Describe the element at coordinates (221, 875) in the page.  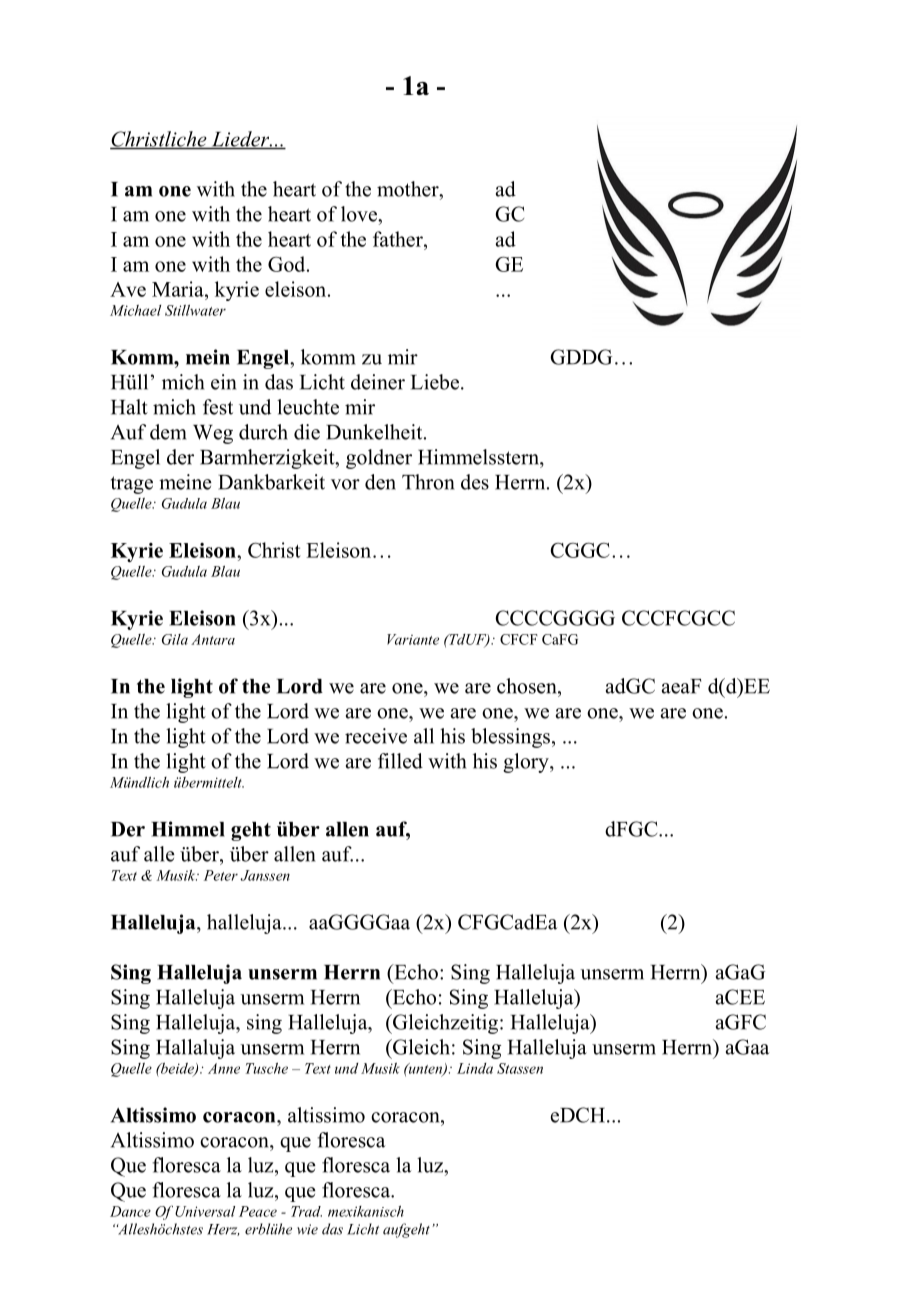
I see `Peter` at that location.
